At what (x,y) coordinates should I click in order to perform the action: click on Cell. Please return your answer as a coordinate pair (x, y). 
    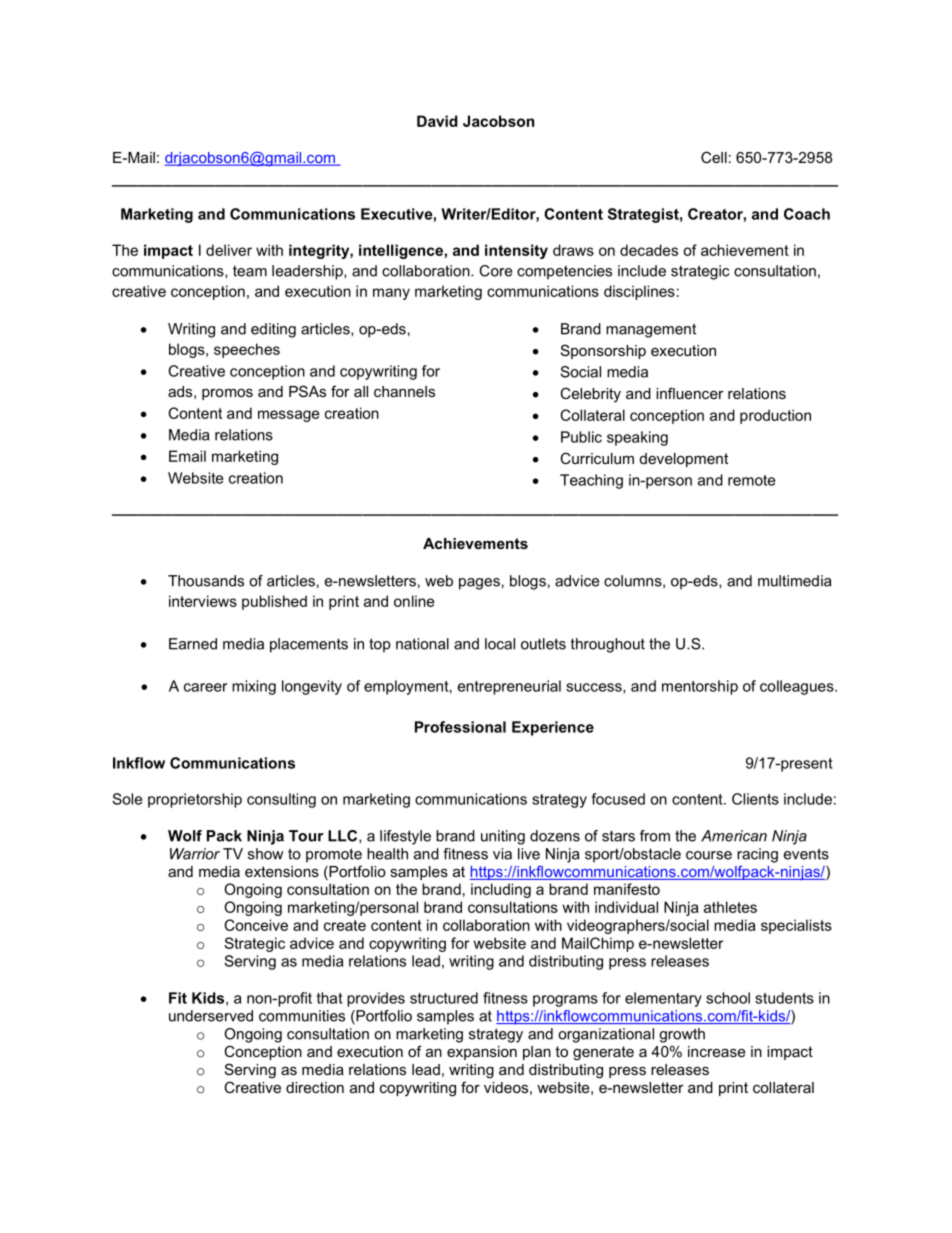
    Looking at the image, I should click on (714, 157).
